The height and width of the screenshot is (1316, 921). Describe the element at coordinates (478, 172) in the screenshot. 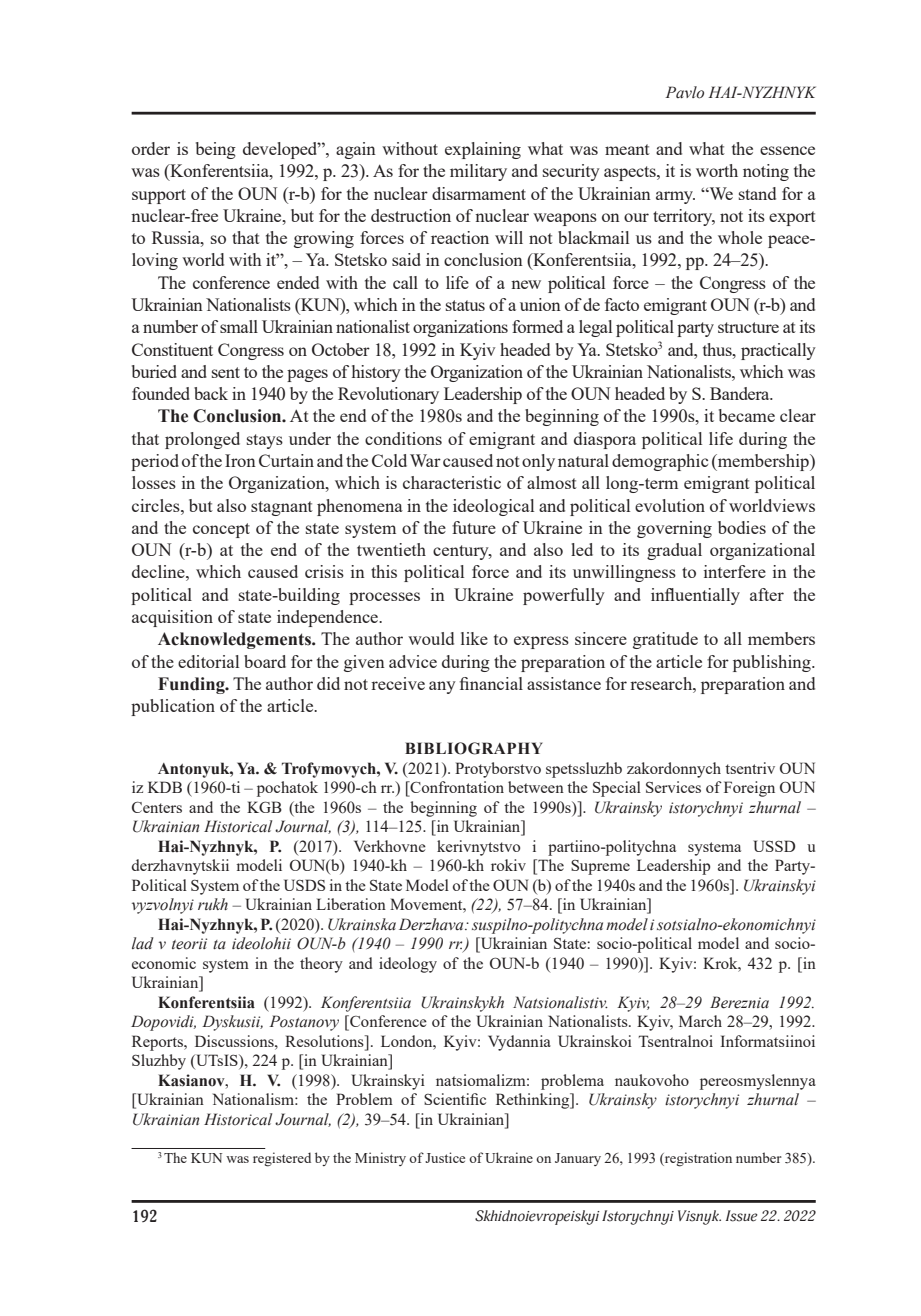

I see `military` at that location.
